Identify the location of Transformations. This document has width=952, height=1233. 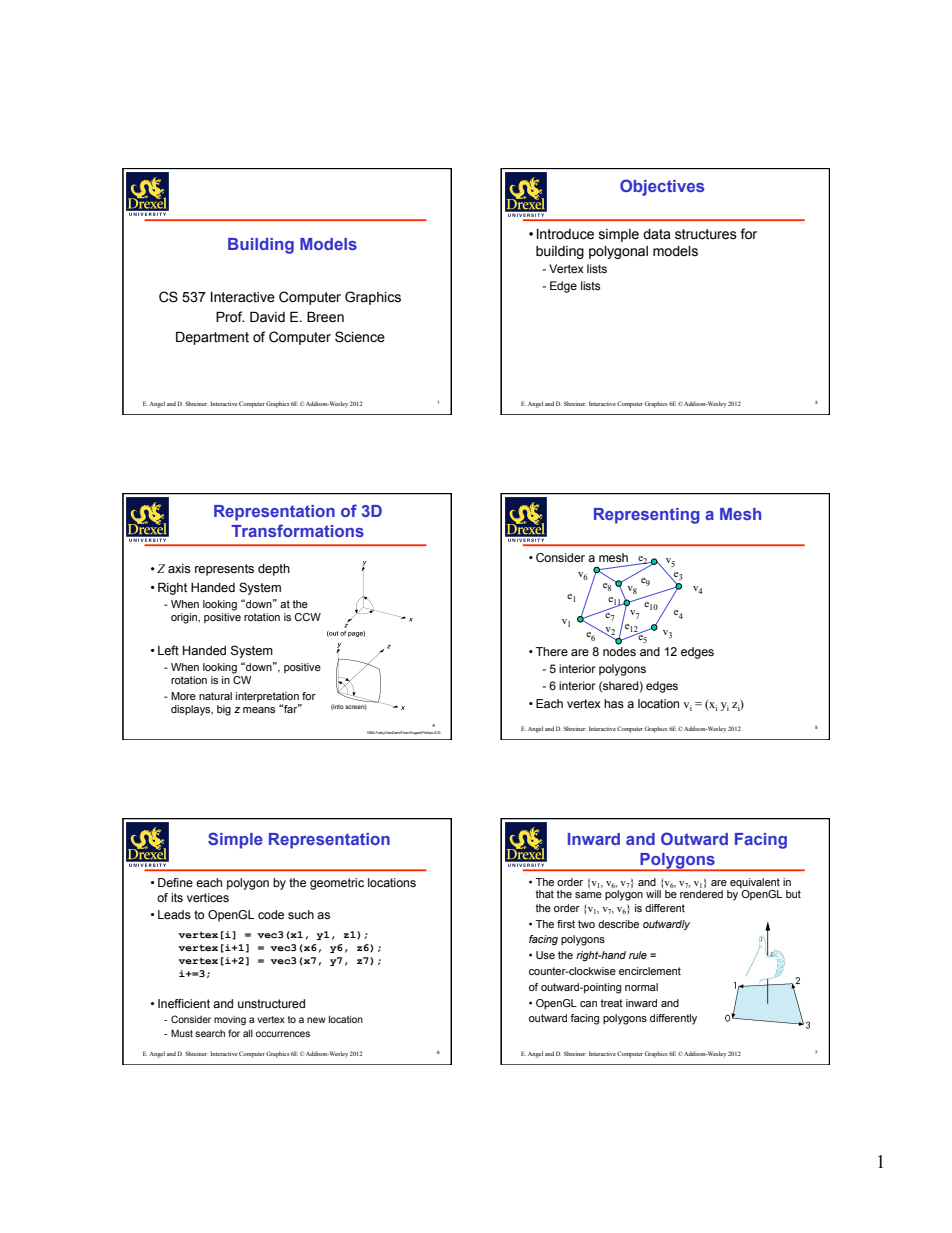
(297, 530).
